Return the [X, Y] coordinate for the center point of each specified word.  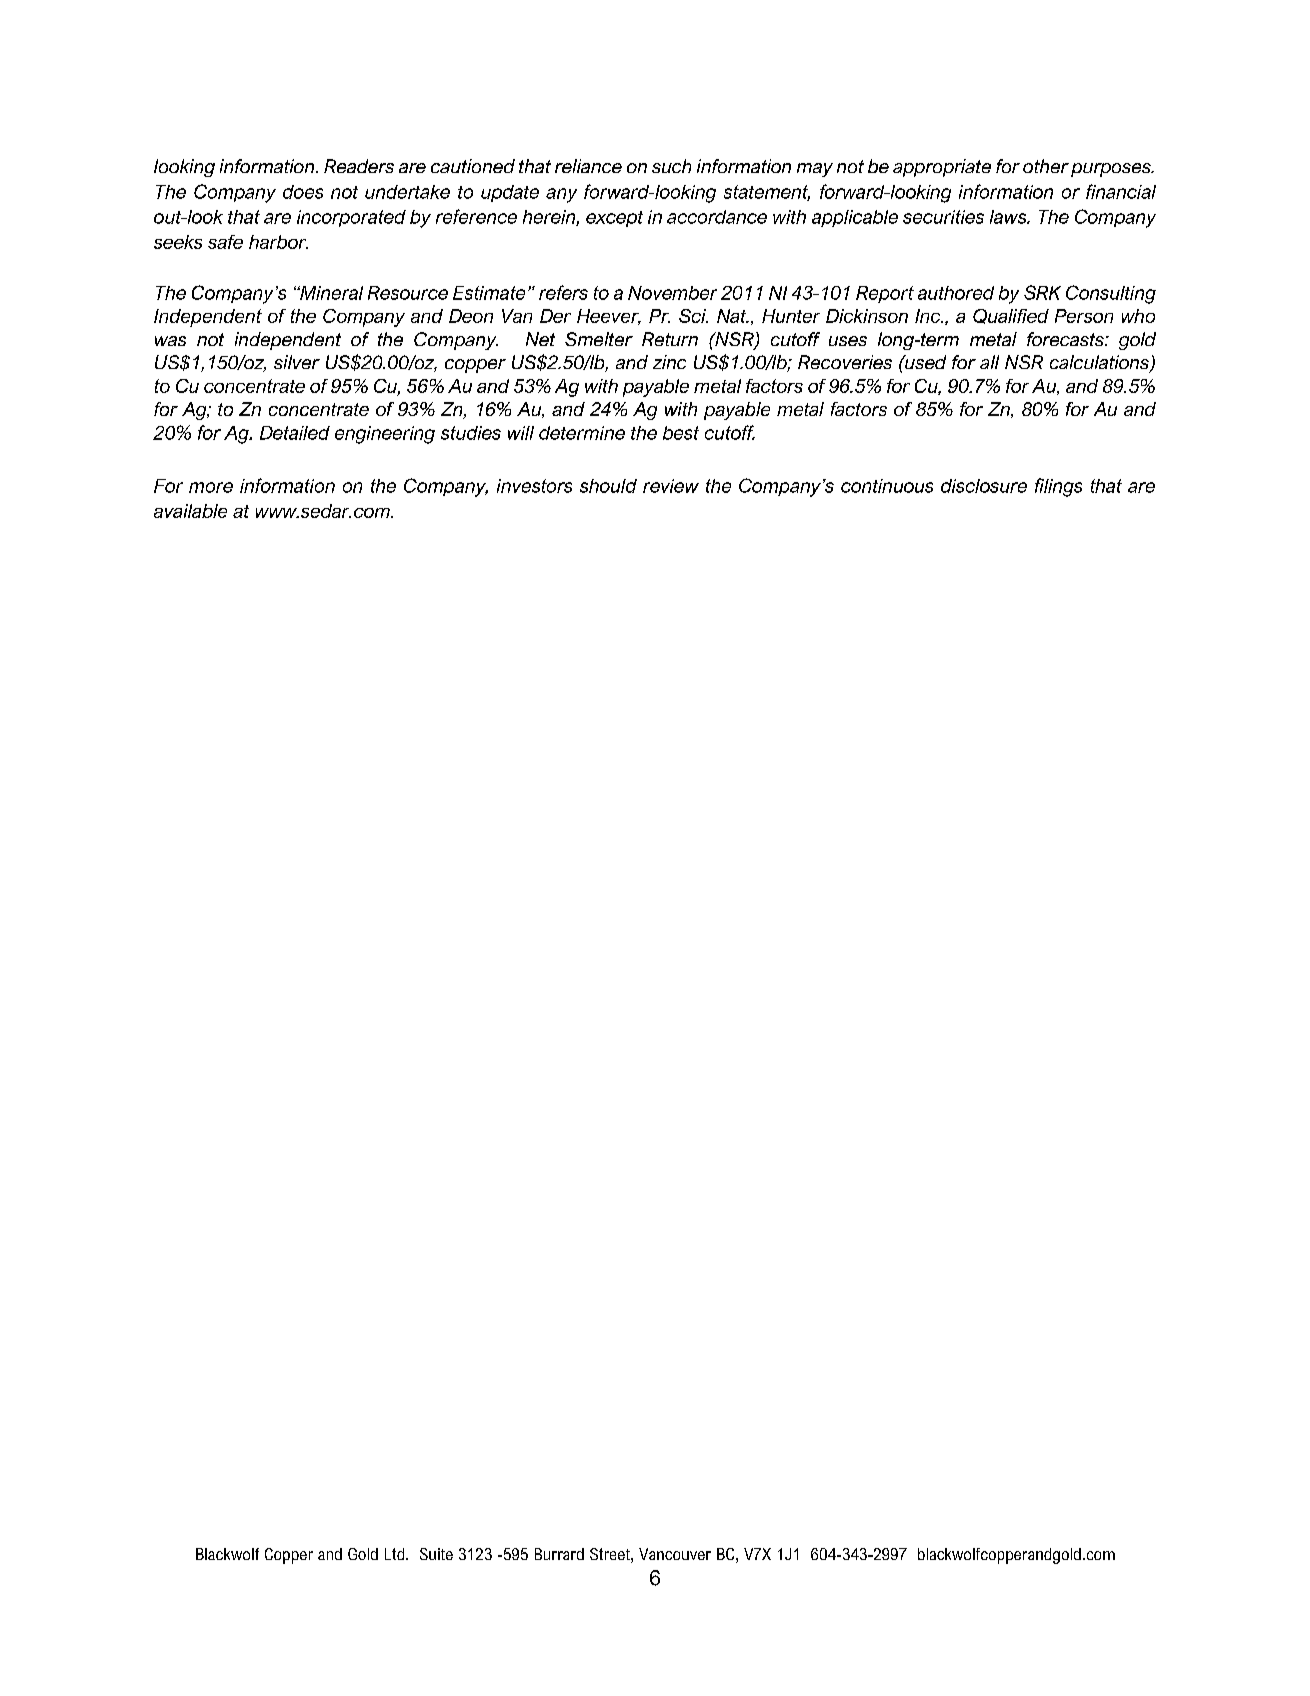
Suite [436, 1554]
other [1046, 166]
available [190, 511]
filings [1058, 487]
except [614, 219]
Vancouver [675, 1554]
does [303, 192]
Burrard [559, 1554]
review [671, 486]
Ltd [396, 1554]
